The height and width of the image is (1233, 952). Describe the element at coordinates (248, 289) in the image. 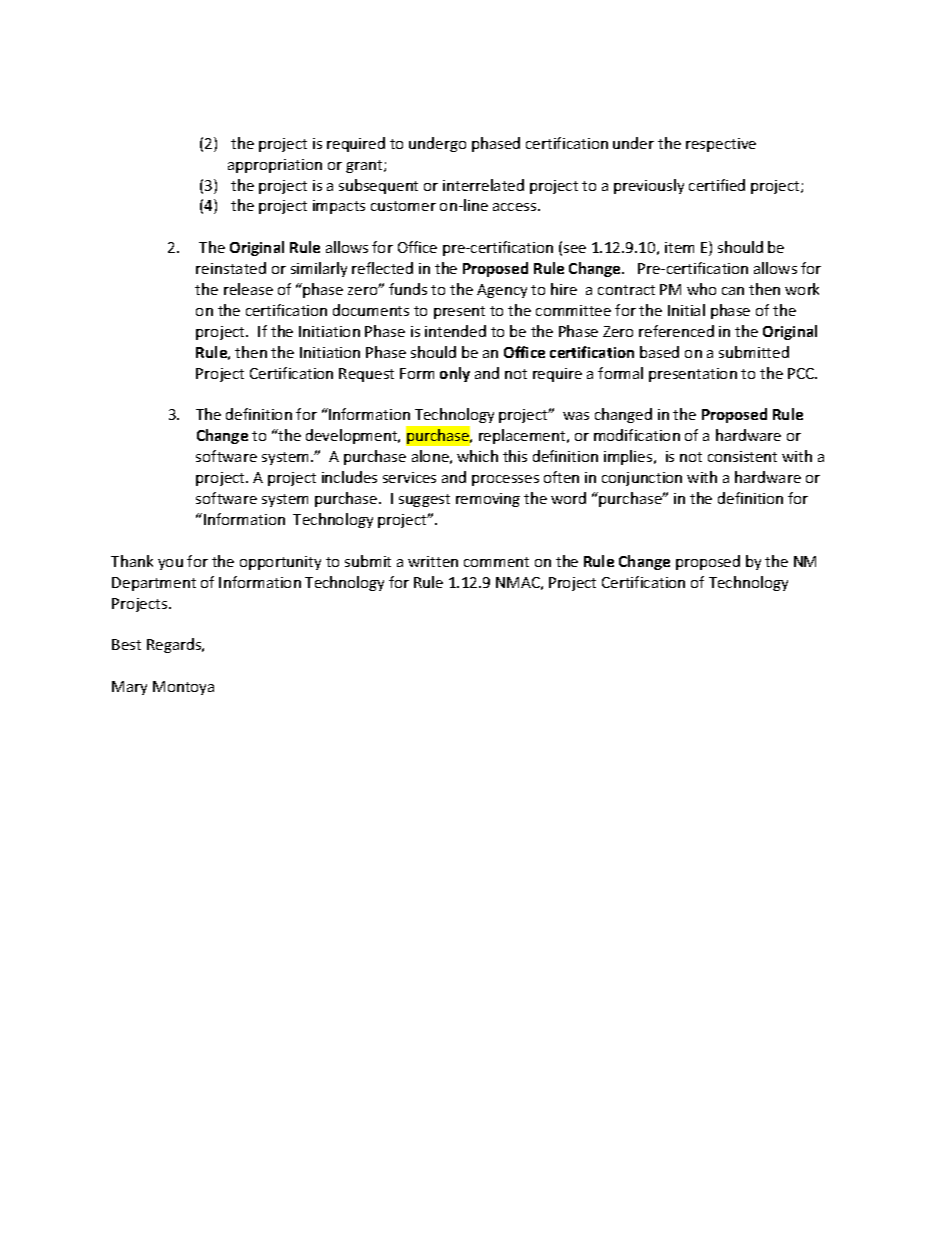

I see `release` at that location.
